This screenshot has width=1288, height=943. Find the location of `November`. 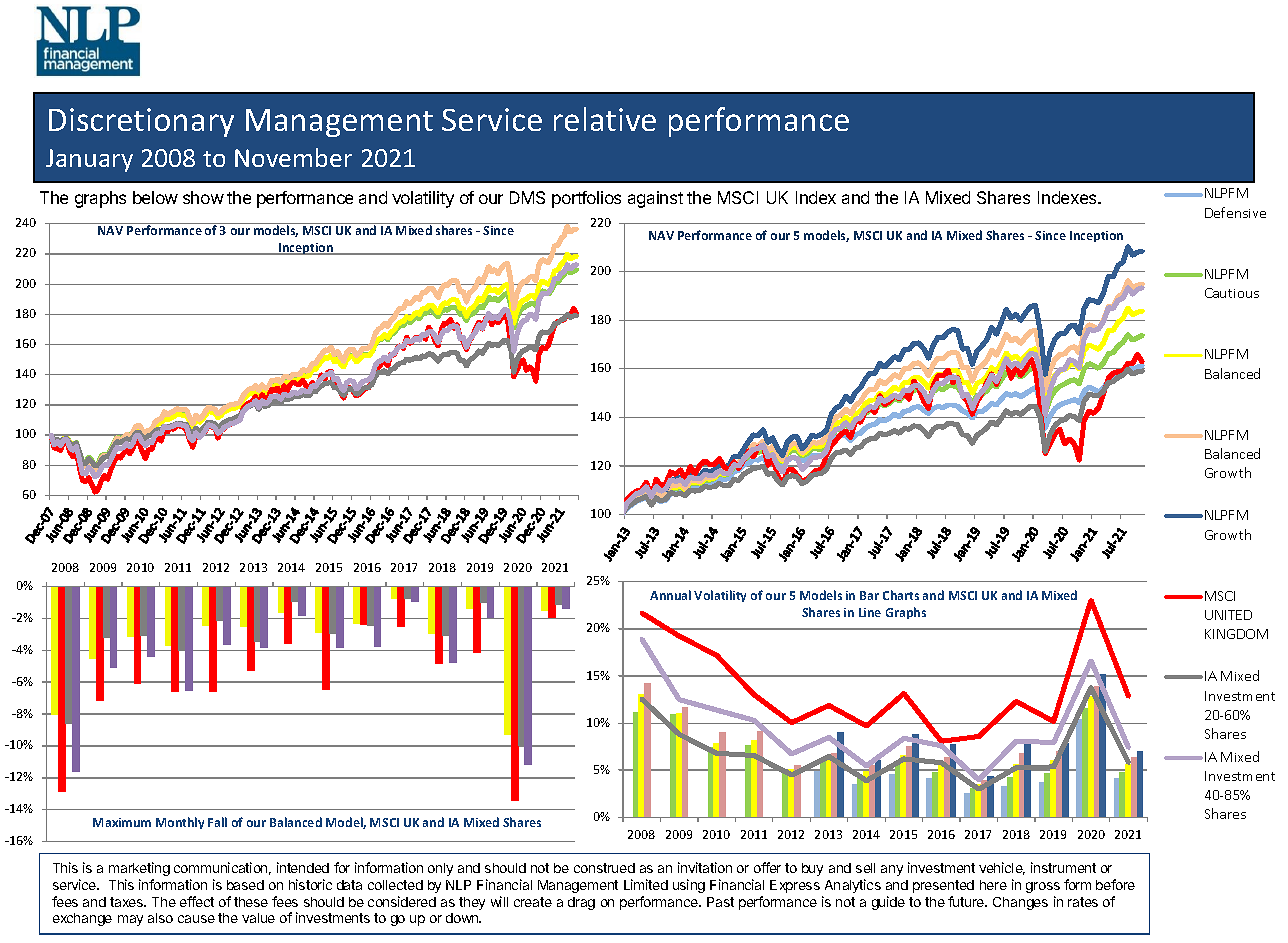

November is located at coordinates (293, 157).
